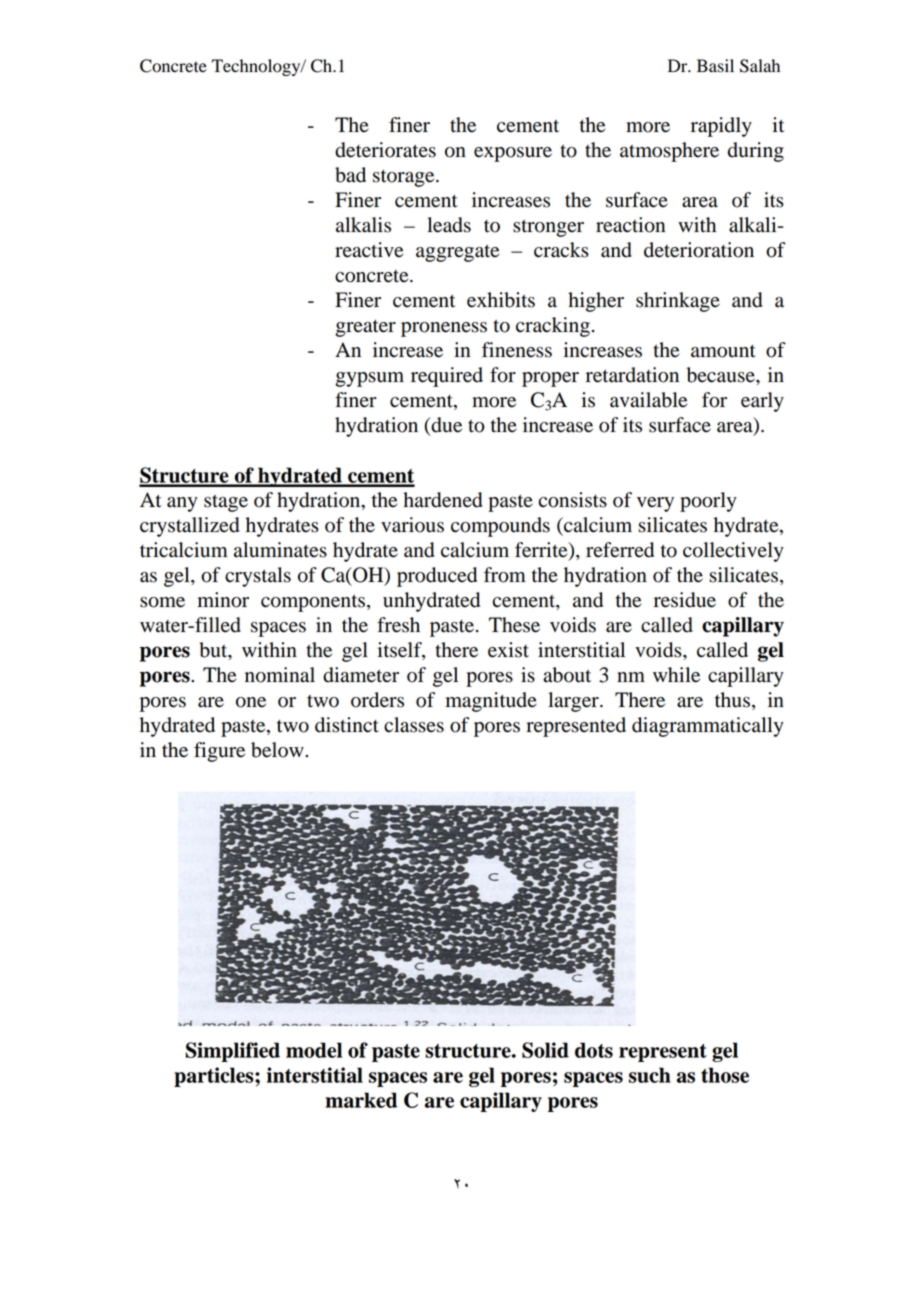  I want to click on residue, so click(685, 600).
